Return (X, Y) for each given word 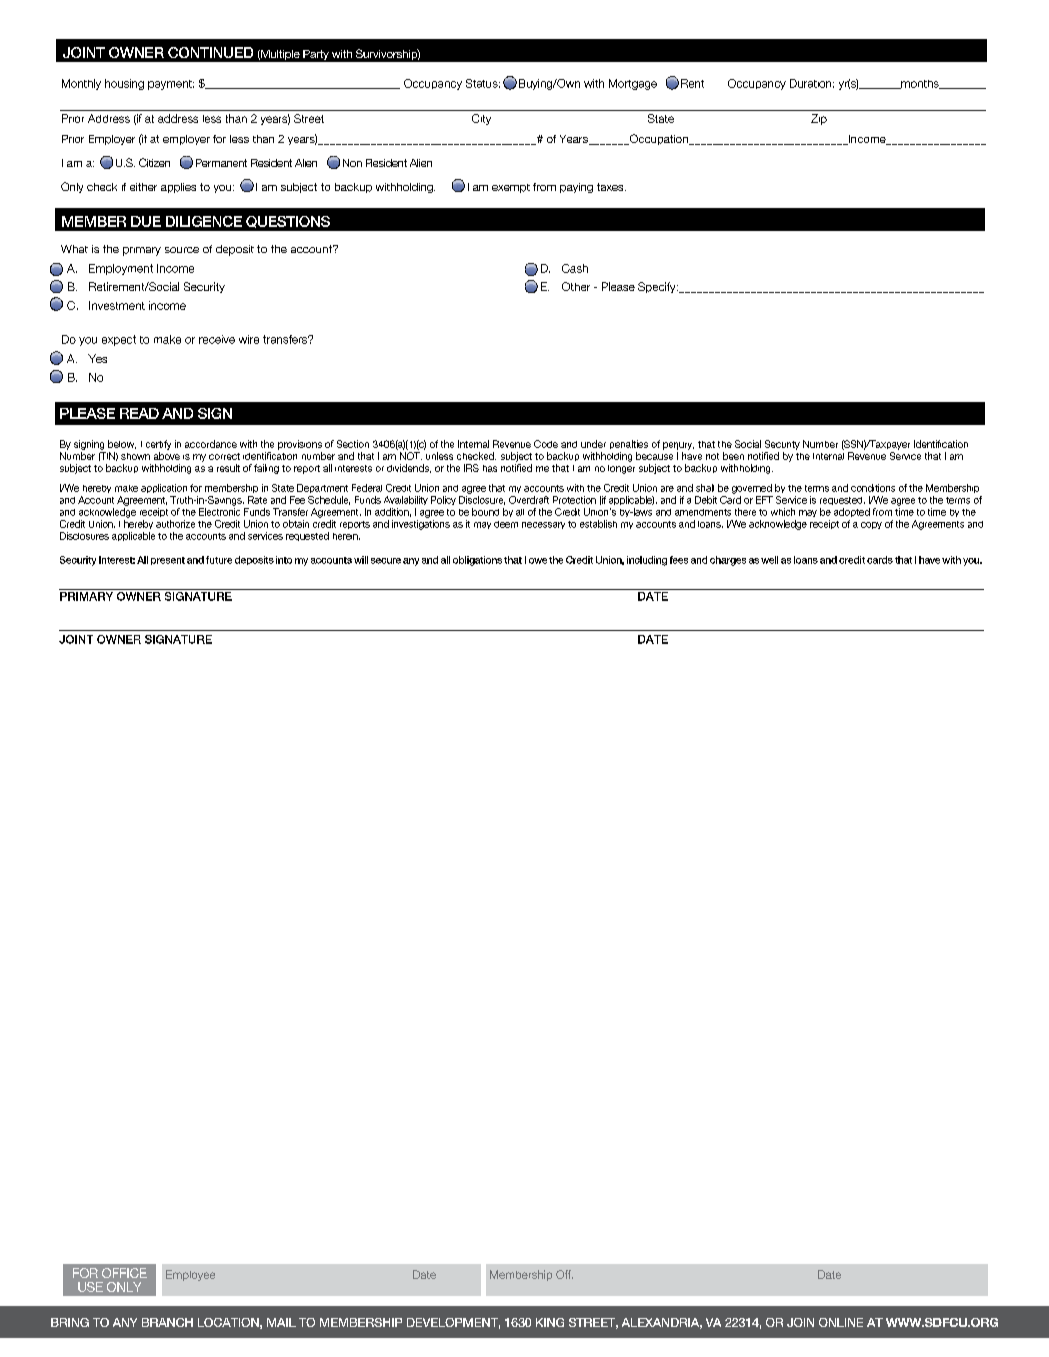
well (769, 560)
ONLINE (841, 1322)
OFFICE (124, 1273)
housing (124, 84)
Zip (819, 119)
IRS (471, 468)
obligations (477, 561)
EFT (764, 500)
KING (550, 1322)
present (168, 561)
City (481, 119)
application (164, 488)
